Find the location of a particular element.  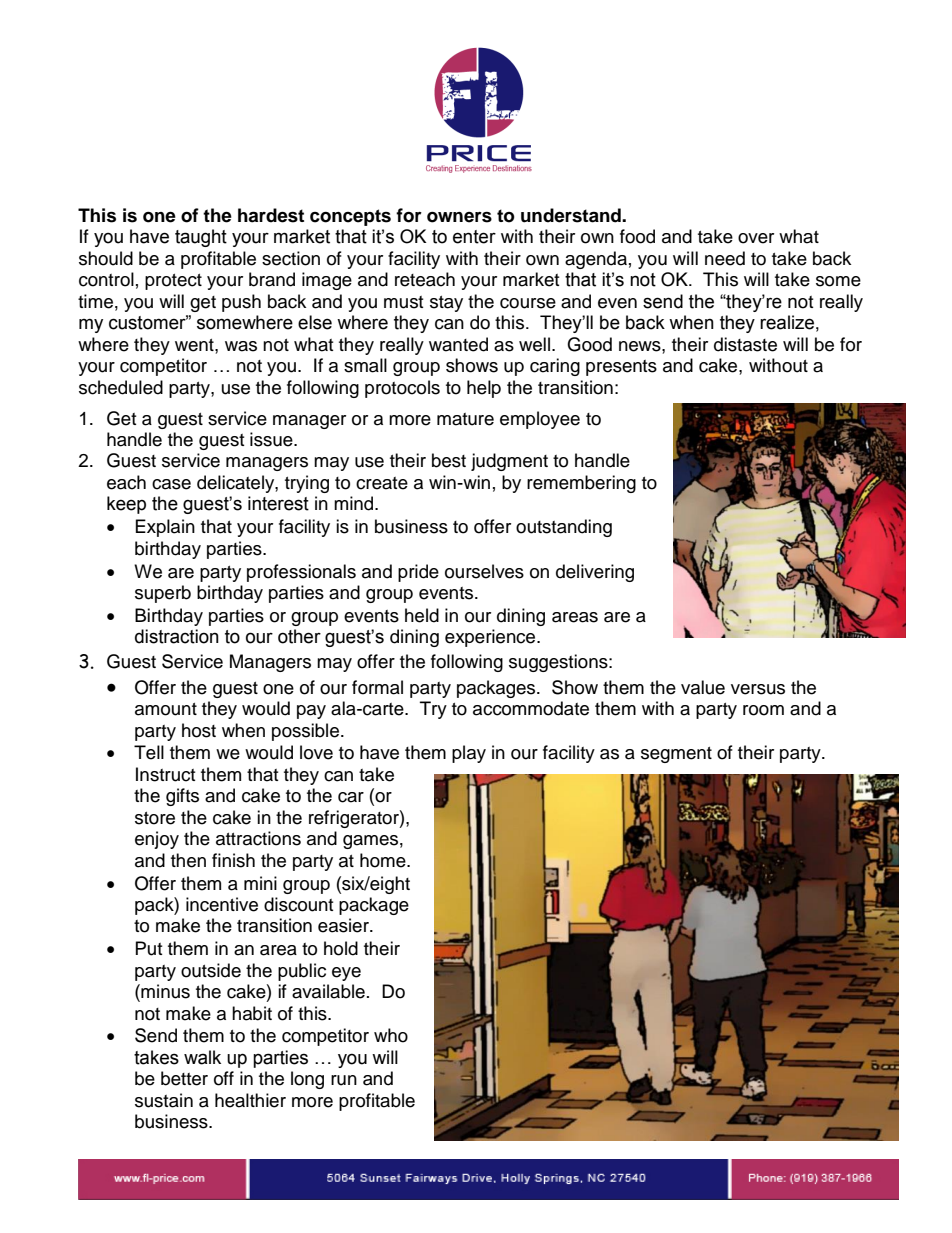

food is located at coordinates (637, 236).
